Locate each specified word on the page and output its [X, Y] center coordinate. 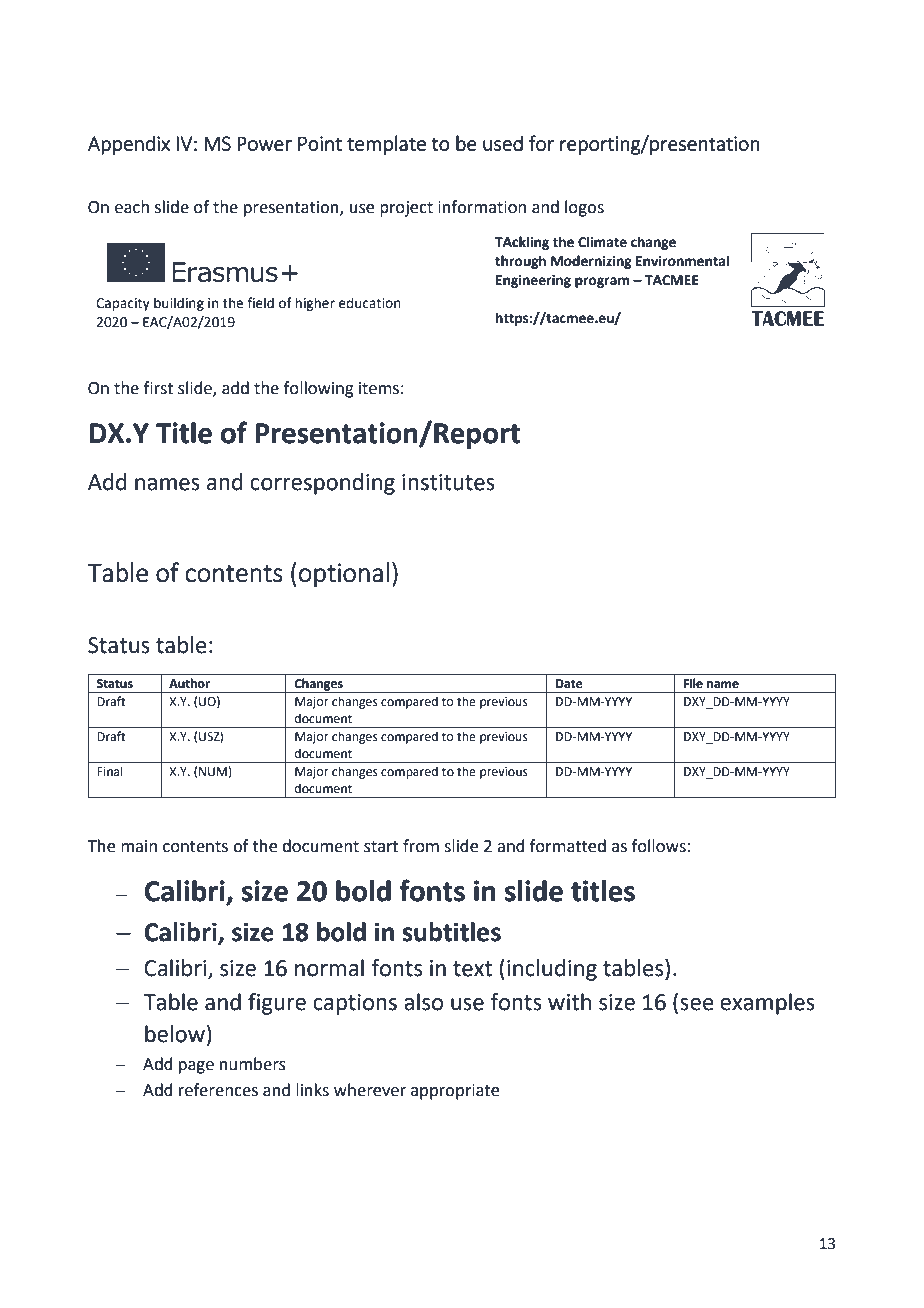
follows [659, 846]
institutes [448, 482]
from [421, 846]
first [158, 388]
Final [110, 771]
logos [584, 208]
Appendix [129, 145]
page [196, 1067]
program [602, 282]
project [406, 209]
